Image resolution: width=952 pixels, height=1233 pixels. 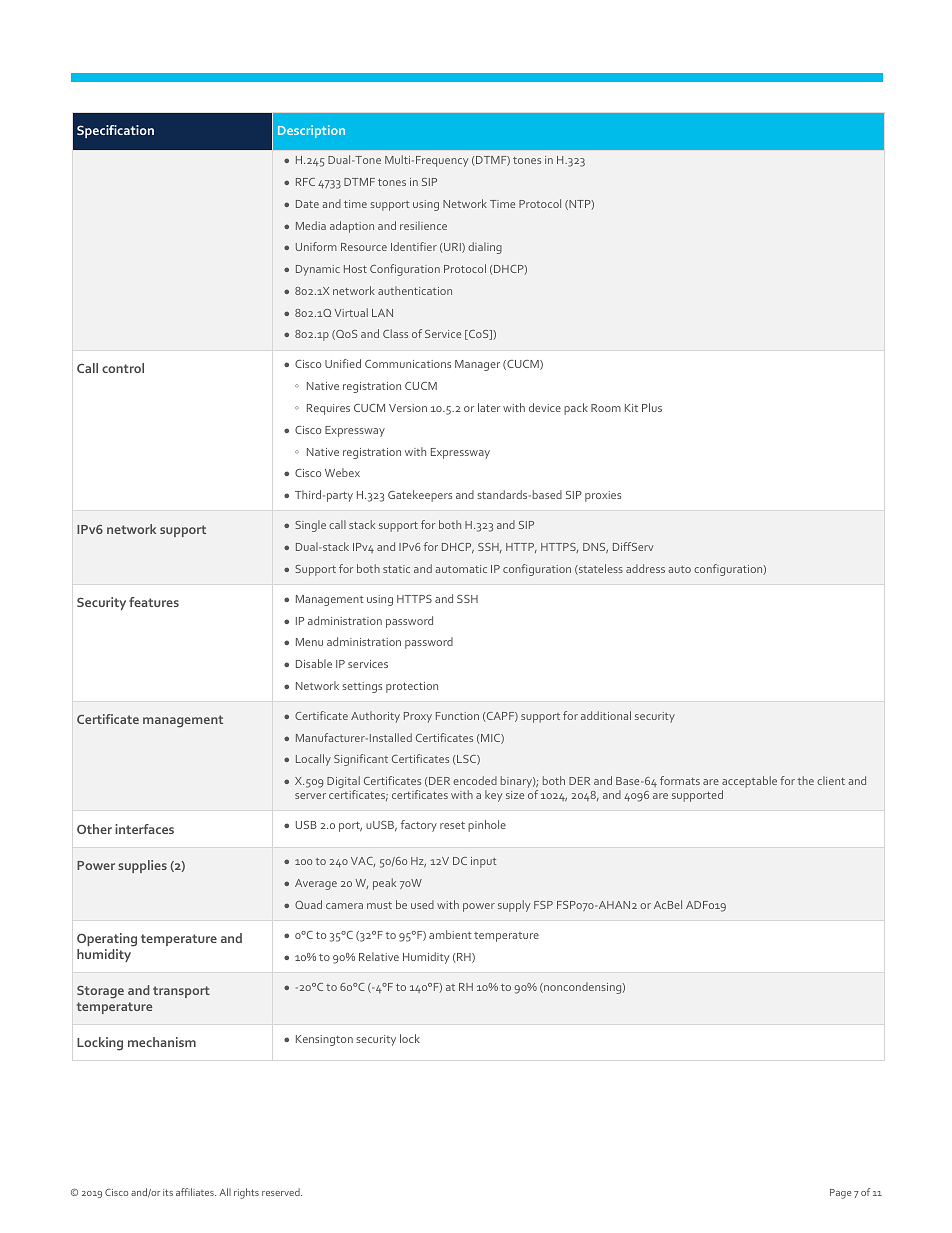 I want to click on Specification, so click(x=115, y=131).
